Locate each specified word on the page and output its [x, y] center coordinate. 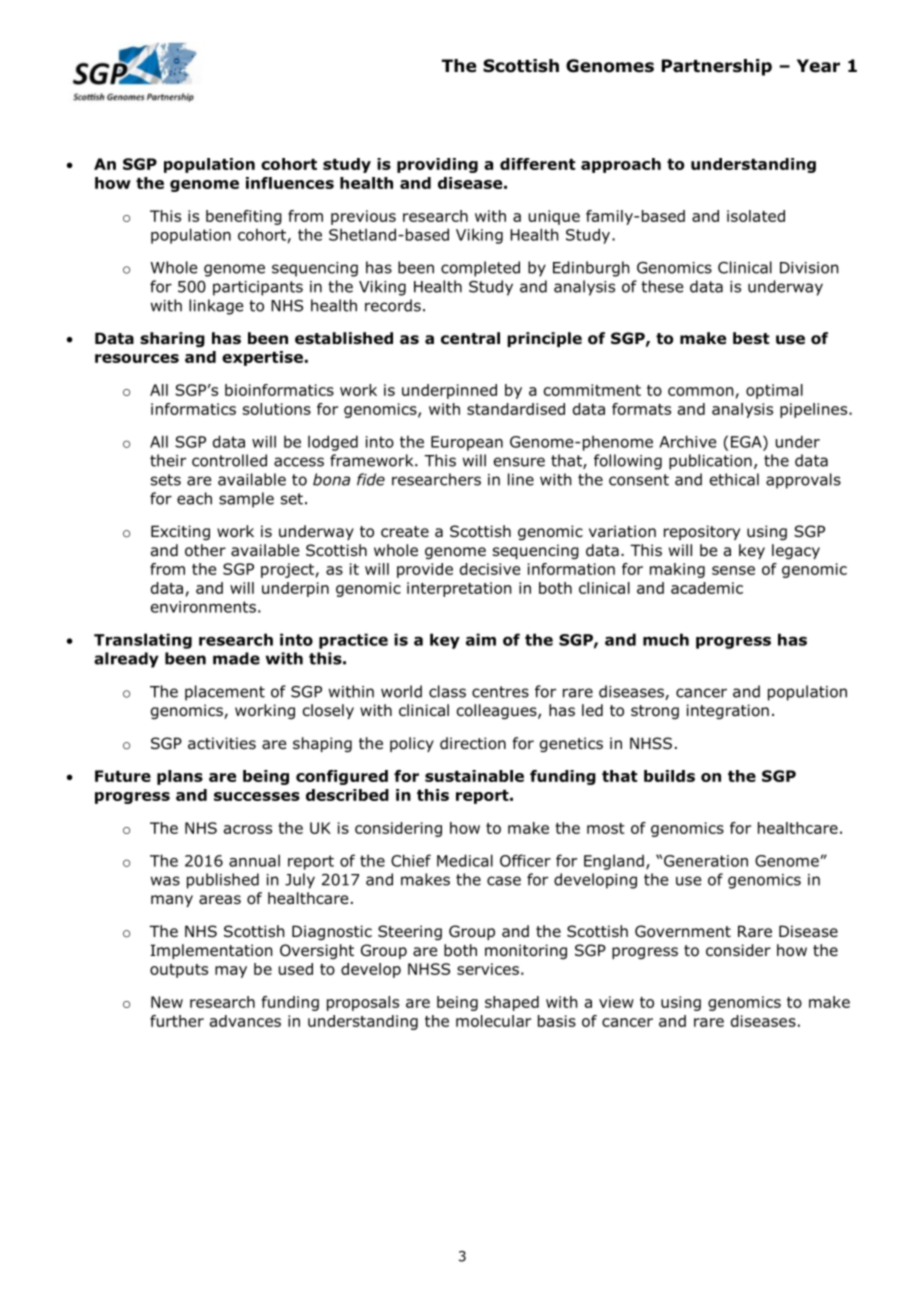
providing [437, 165]
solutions [277, 409]
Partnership [717, 67]
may [231, 972]
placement [225, 693]
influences [290, 183]
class [447, 691]
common [700, 391]
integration [728, 711]
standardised [516, 409]
